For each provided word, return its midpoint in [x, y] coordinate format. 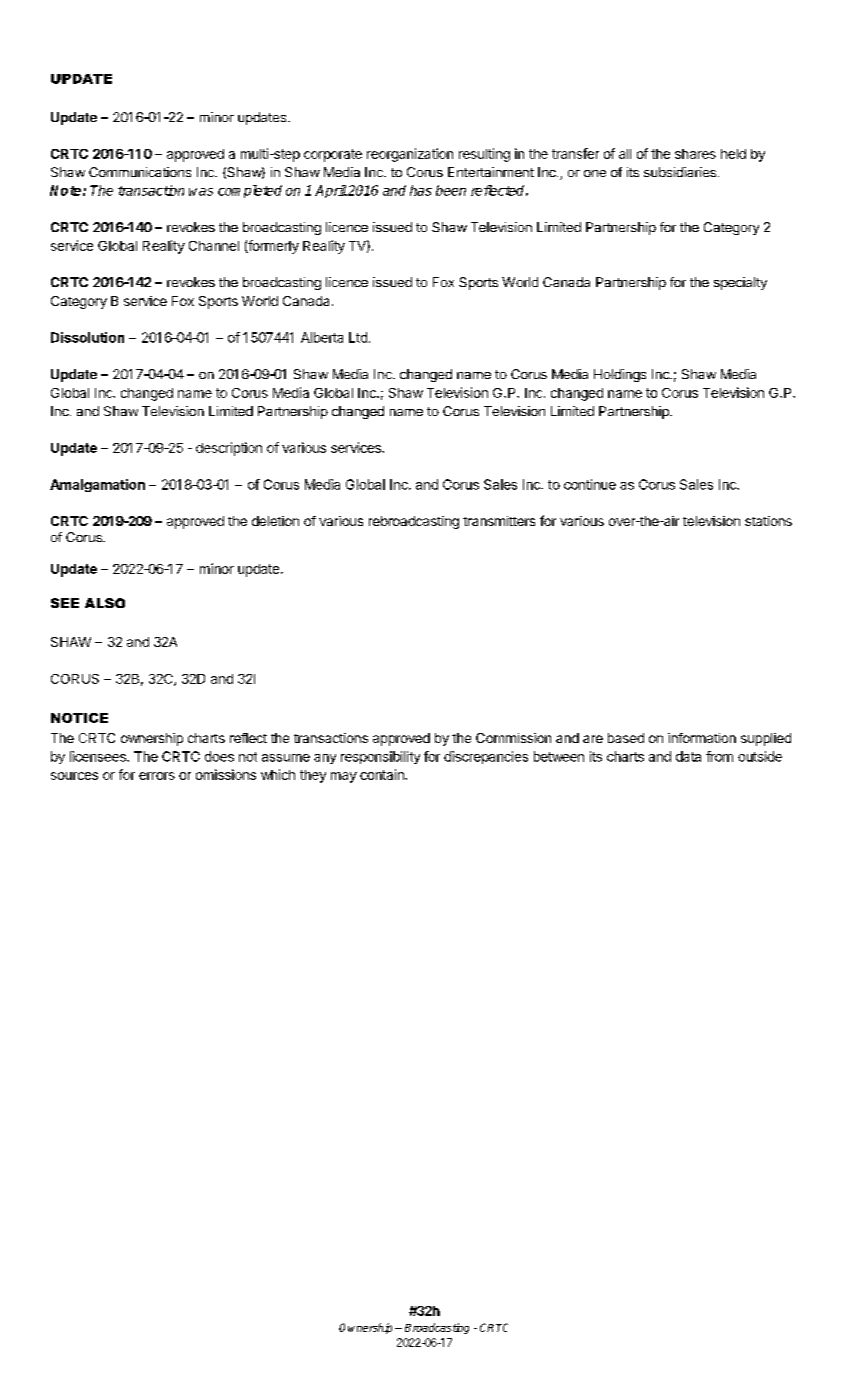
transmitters [499, 521]
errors [157, 776]
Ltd [358, 337]
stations [768, 521]
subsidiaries [680, 172]
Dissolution [87, 337]
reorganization [410, 155]
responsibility [380, 757]
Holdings [620, 375]
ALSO [105, 603]
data [688, 756]
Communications [140, 172]
